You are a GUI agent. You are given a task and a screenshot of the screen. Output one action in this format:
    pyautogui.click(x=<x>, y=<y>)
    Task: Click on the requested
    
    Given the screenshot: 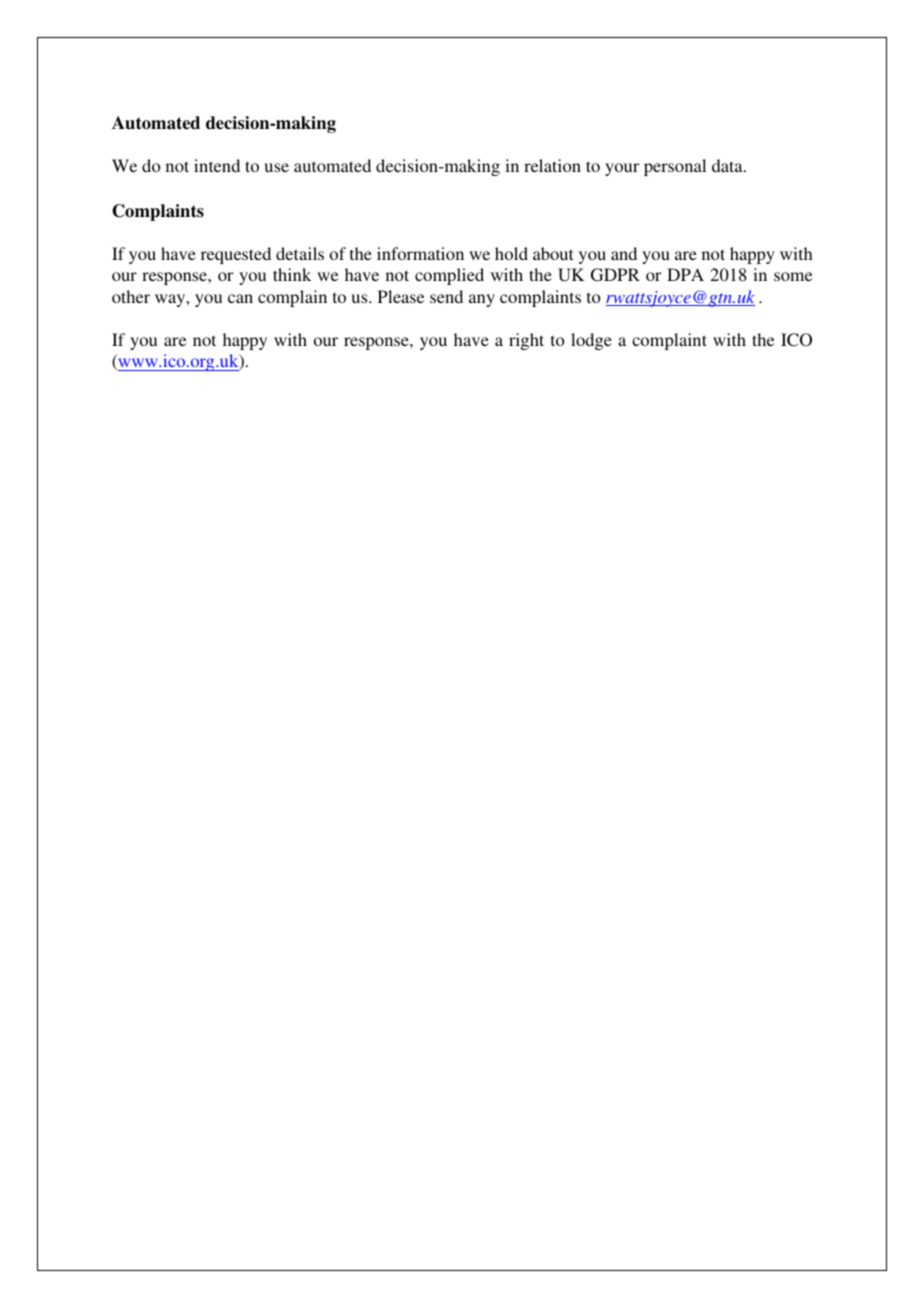 What is the action you would take?
    pyautogui.click(x=236, y=255)
